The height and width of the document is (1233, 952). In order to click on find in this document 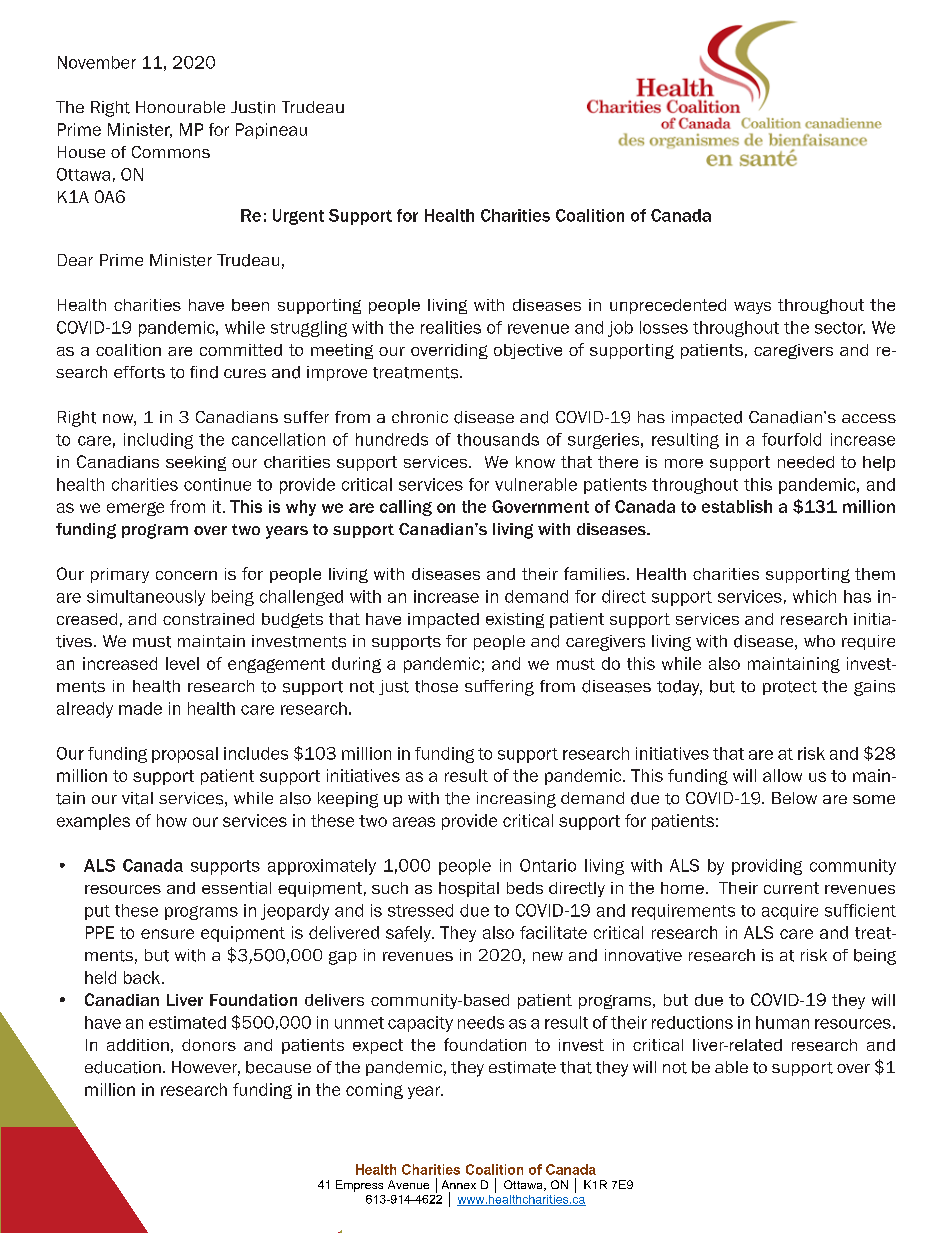, I will do `click(204, 372)`.
